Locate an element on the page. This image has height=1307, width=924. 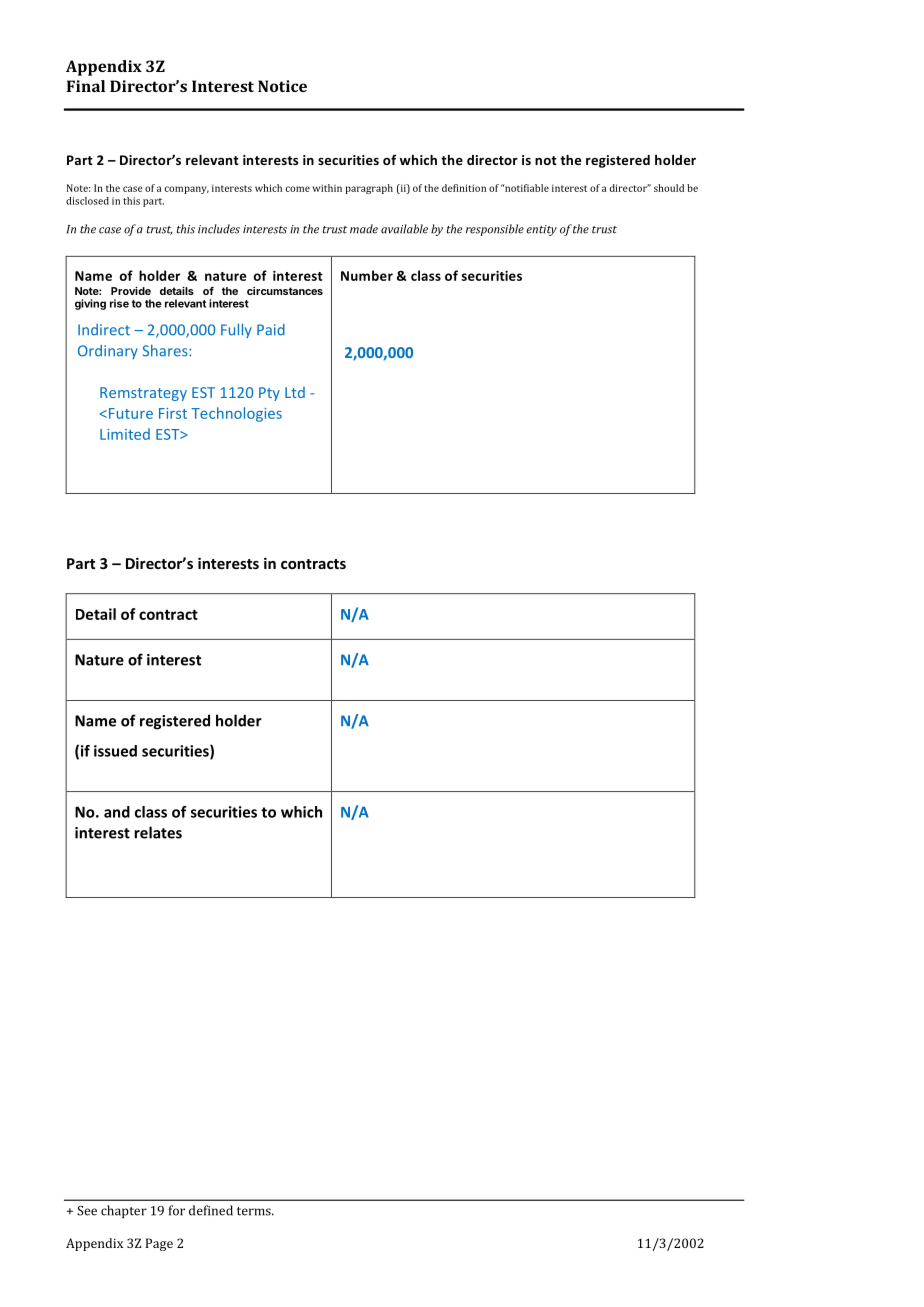
company is located at coordinates (187, 190).
